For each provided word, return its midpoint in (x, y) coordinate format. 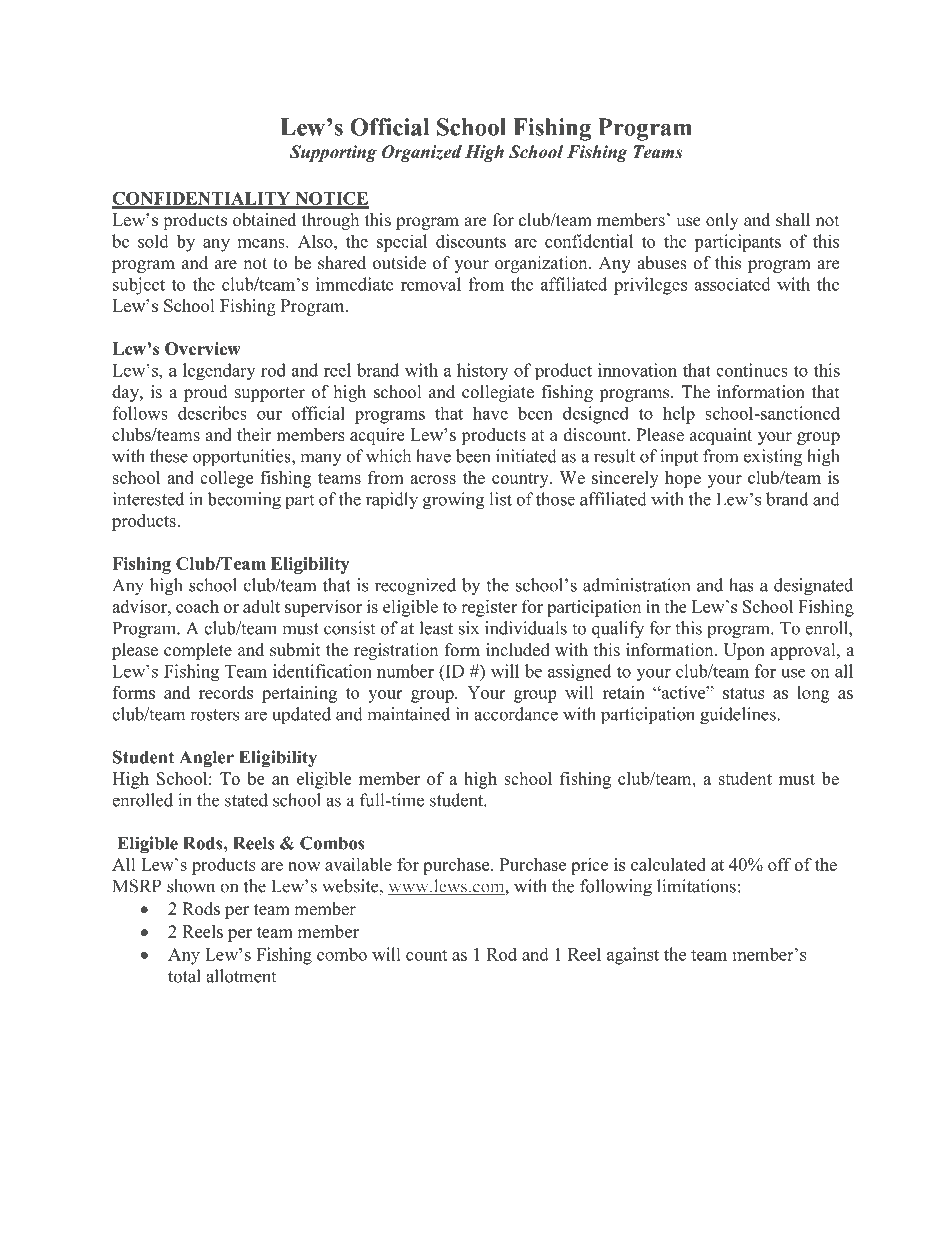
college (226, 479)
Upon (744, 651)
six (469, 628)
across (433, 479)
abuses (662, 263)
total (184, 976)
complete (198, 651)
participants (737, 243)
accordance (516, 714)
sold (153, 241)
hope (683, 479)
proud (206, 393)
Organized (422, 153)
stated (246, 800)
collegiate (498, 393)
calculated (668, 864)
